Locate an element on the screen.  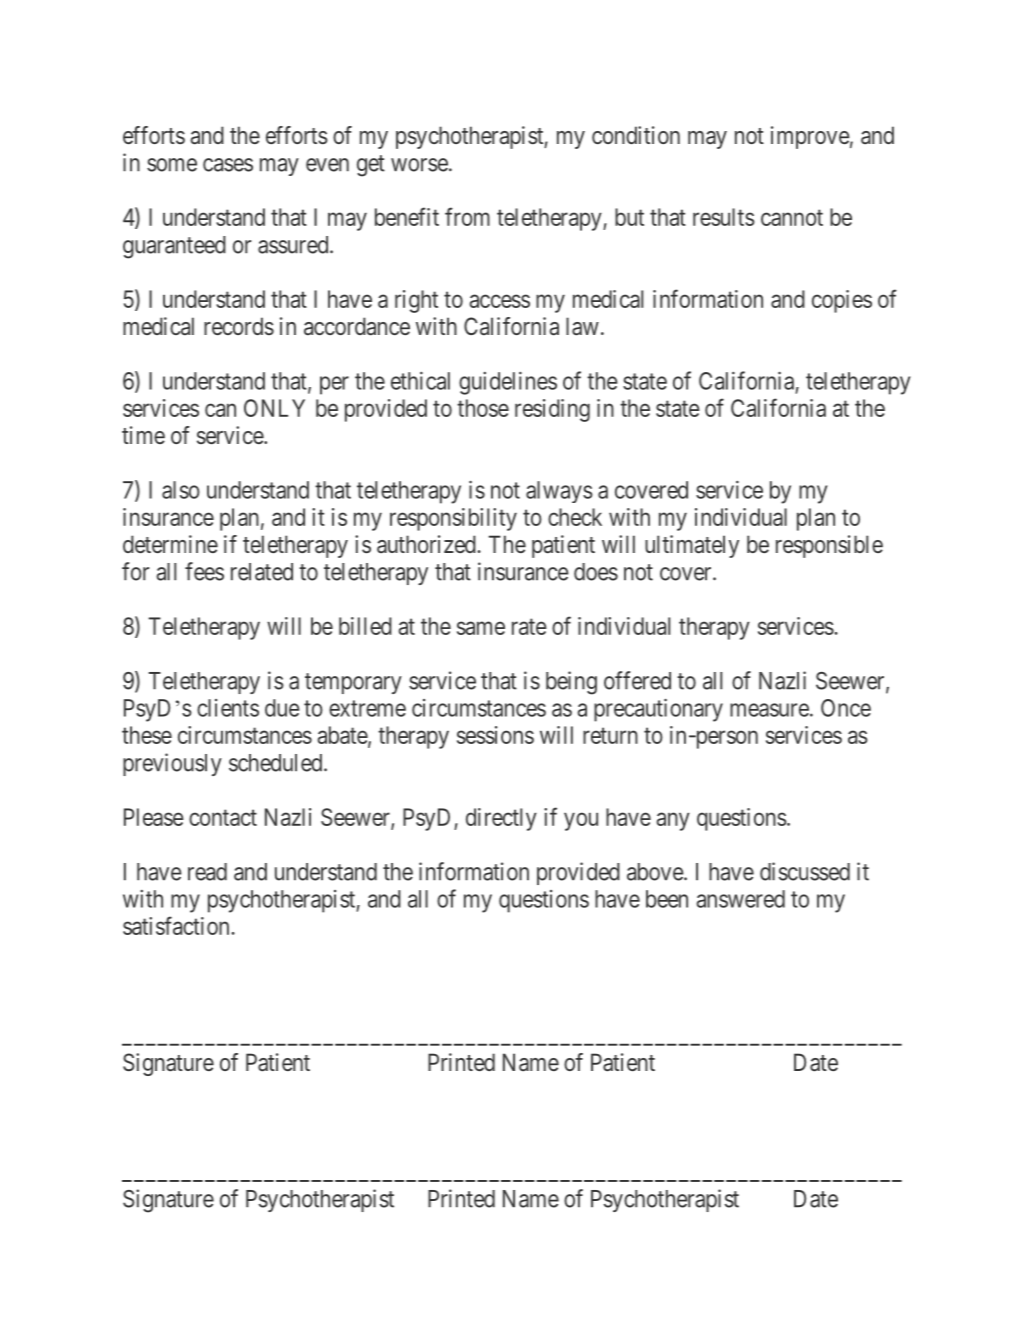
responsibility is located at coordinates (453, 519).
